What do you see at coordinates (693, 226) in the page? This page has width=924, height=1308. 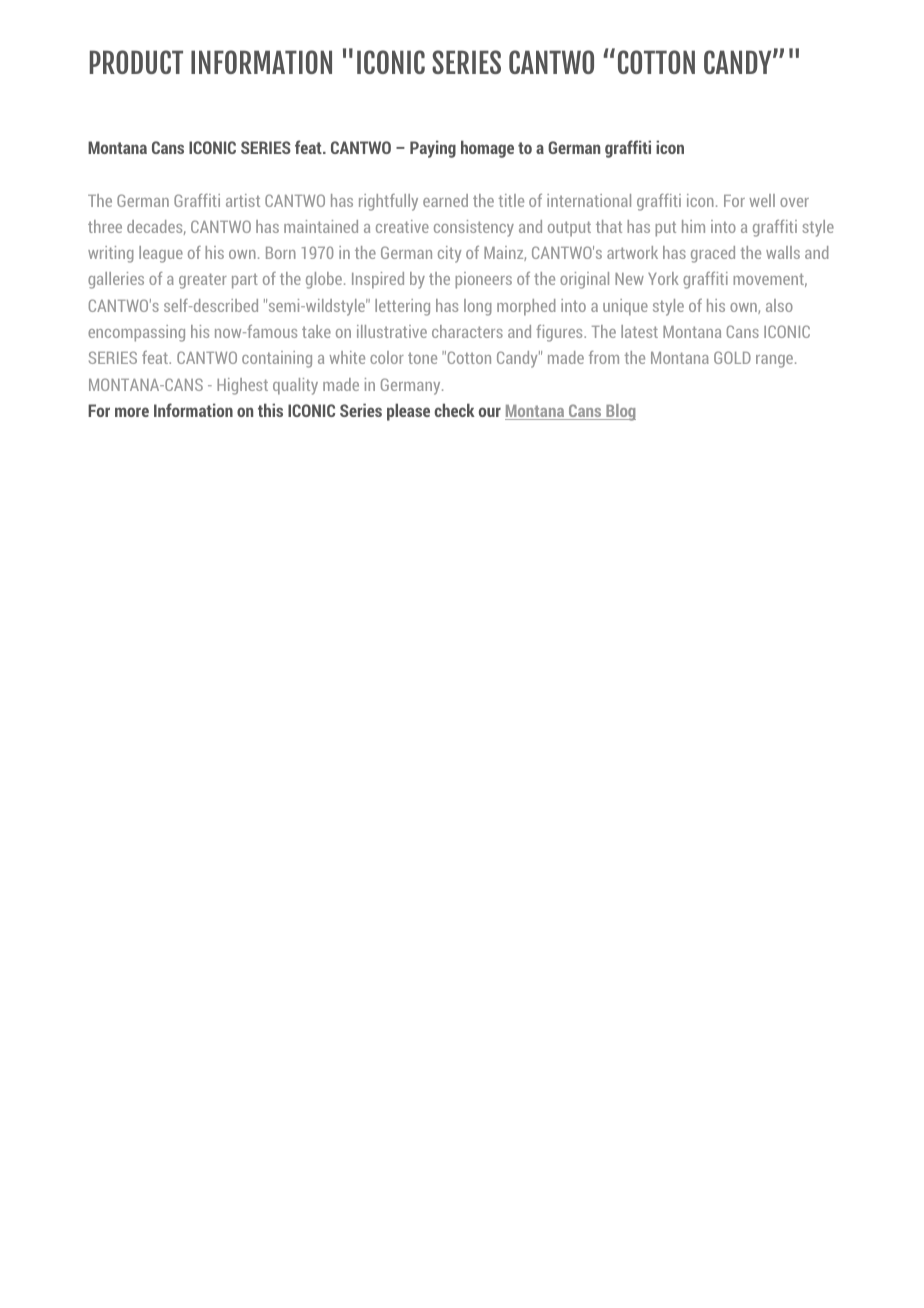 I see `him` at bounding box center [693, 226].
